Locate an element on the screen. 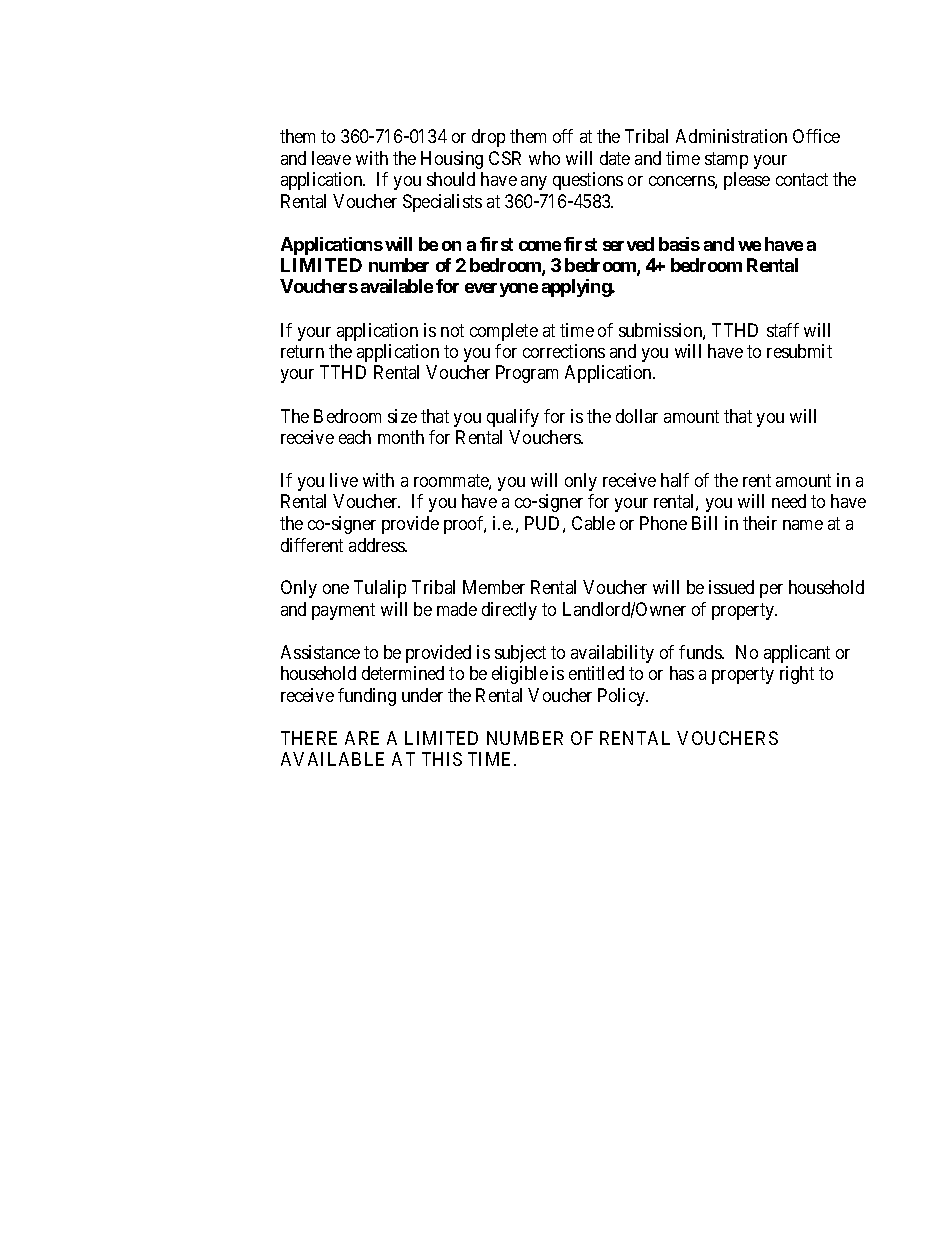 This screenshot has width=952, height=1233. who is located at coordinates (544, 158).
